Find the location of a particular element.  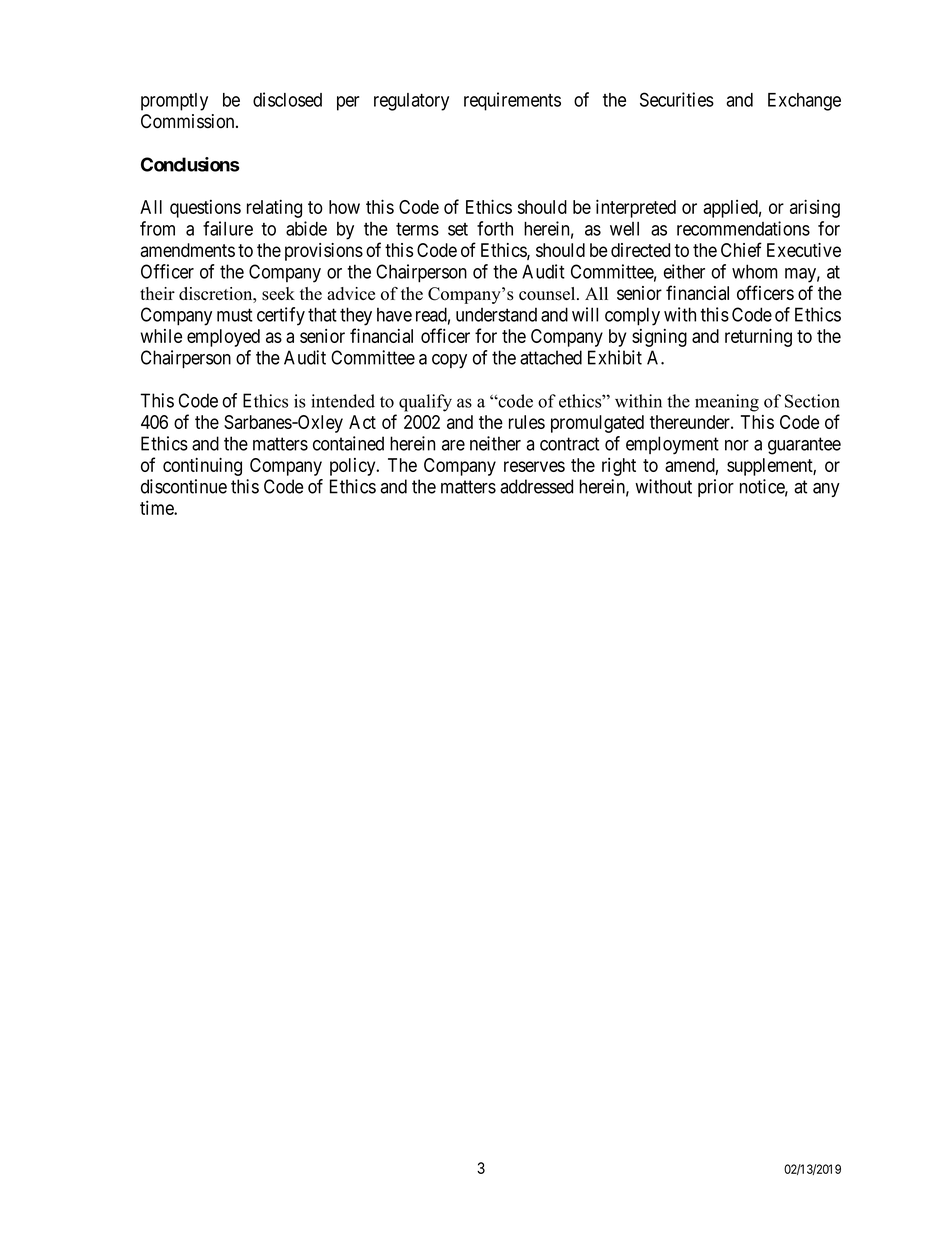

forth is located at coordinates (495, 228).
